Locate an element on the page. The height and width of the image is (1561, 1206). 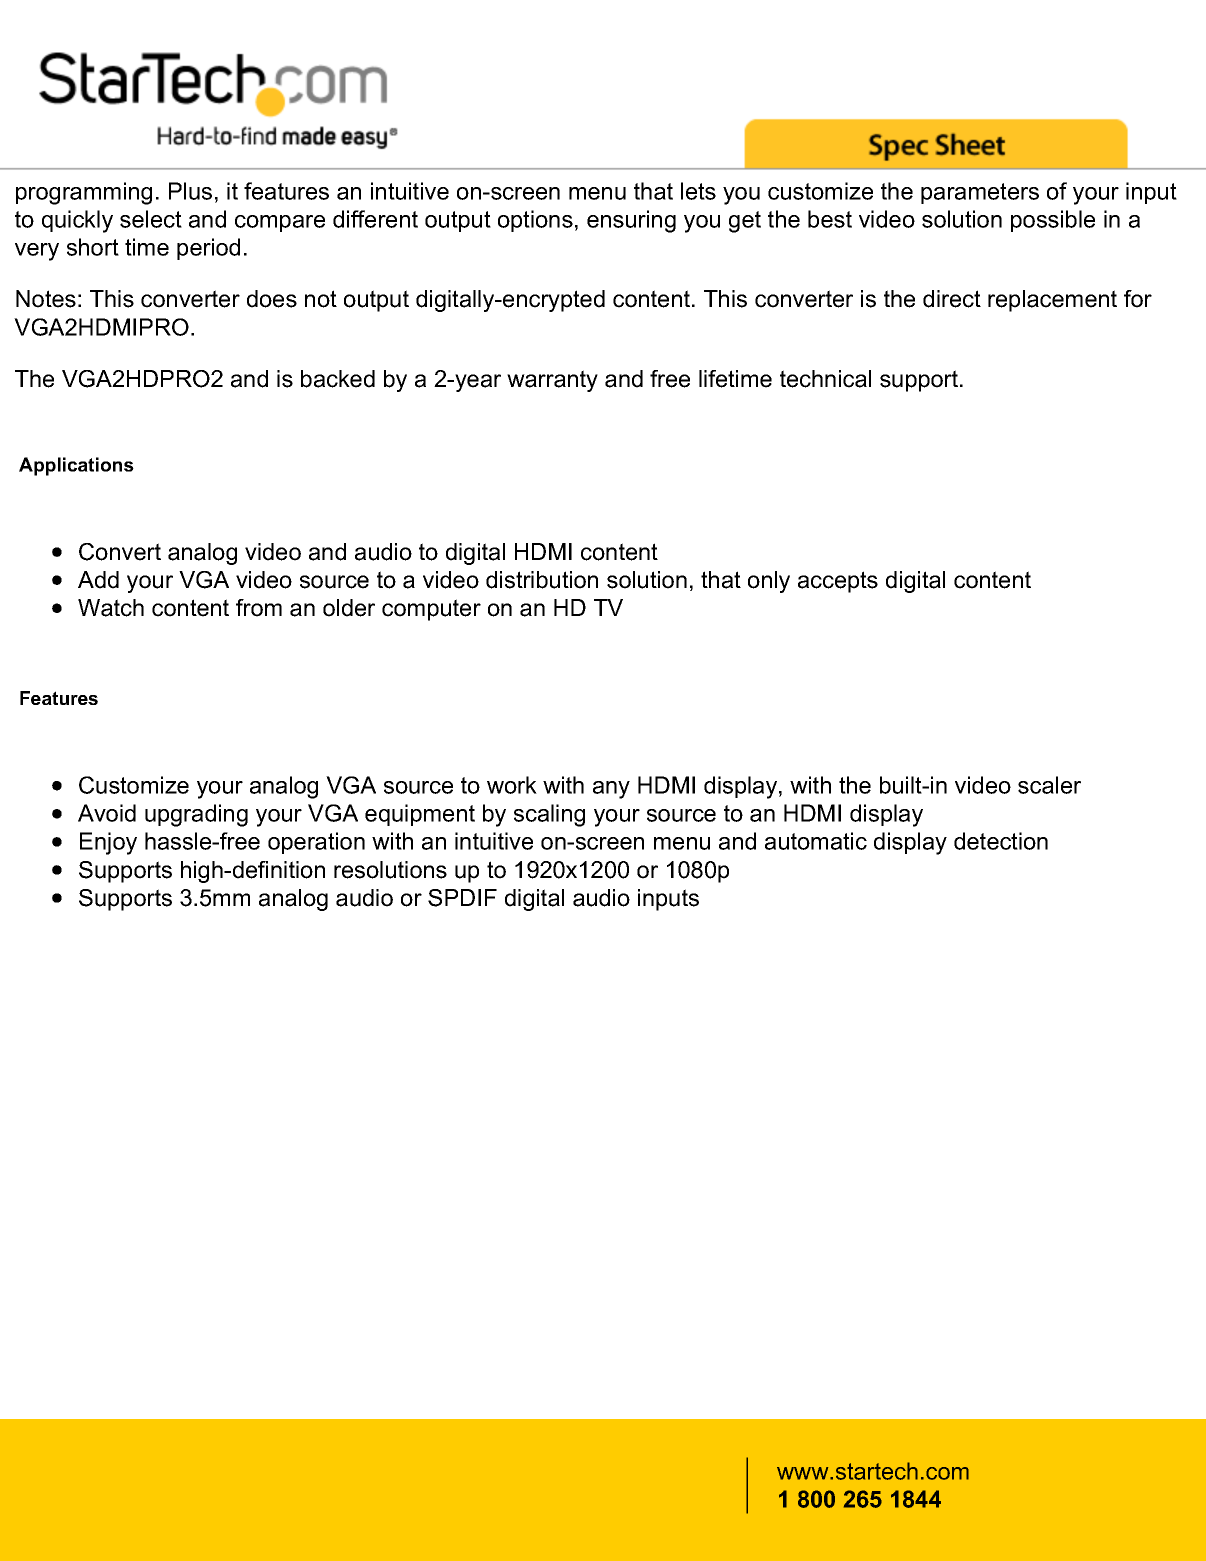
ensuring is located at coordinates (631, 221).
